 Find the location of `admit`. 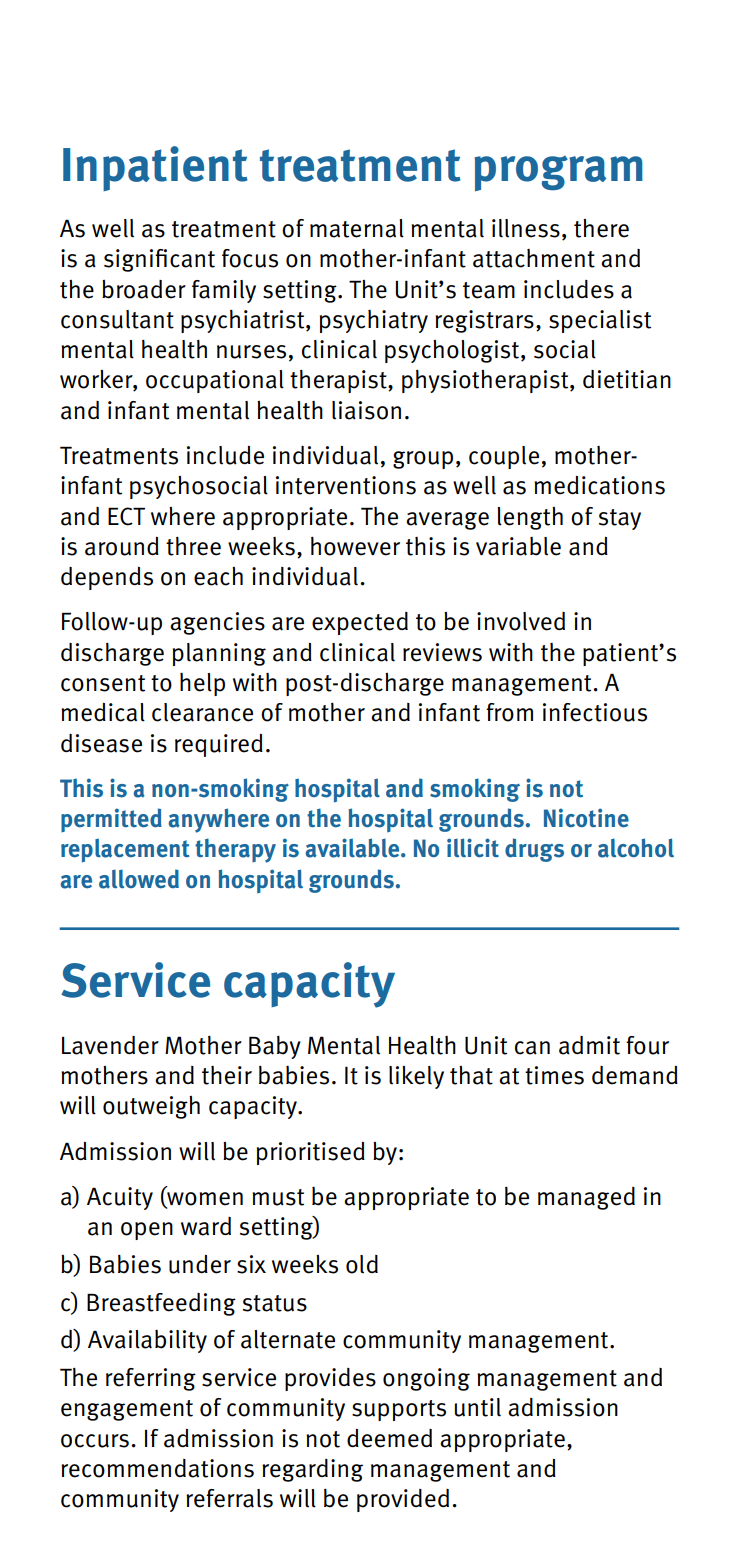

admit is located at coordinates (589, 1045).
